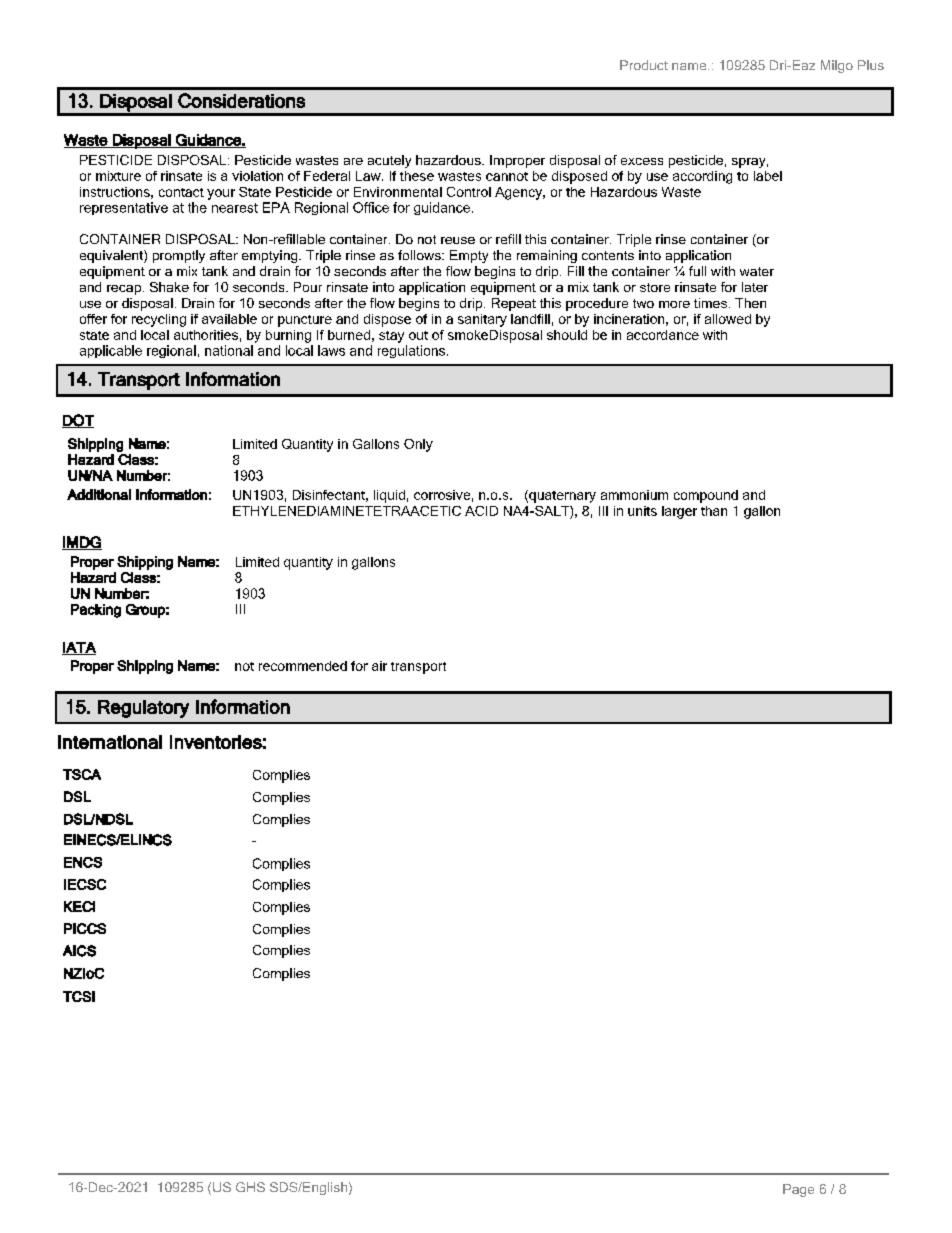 The height and width of the screenshot is (1233, 952). I want to click on cannot, so click(507, 176).
